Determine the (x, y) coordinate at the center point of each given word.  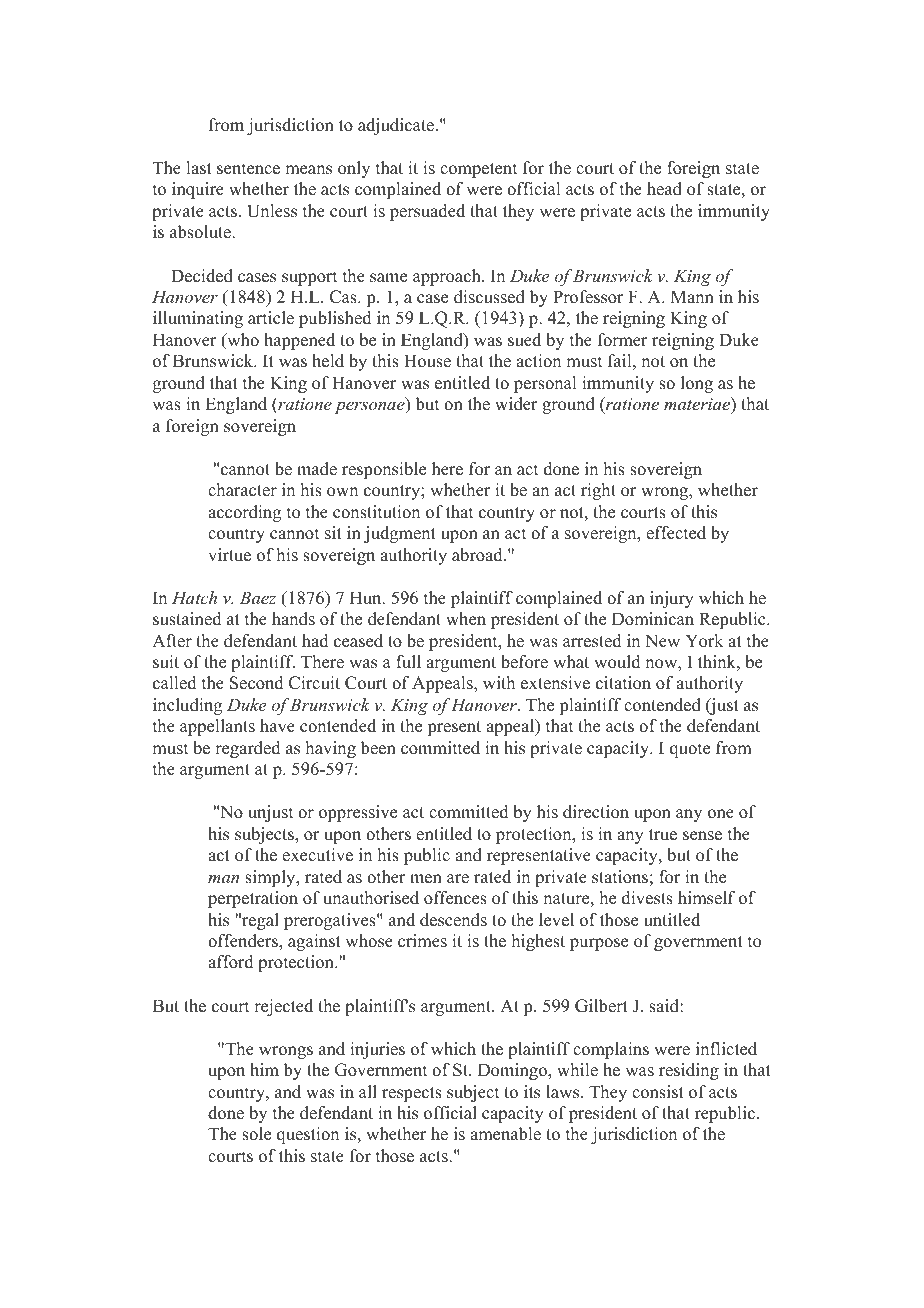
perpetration (253, 899)
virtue (229, 555)
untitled (672, 920)
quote (690, 750)
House (427, 361)
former (623, 340)
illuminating (198, 319)
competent (478, 170)
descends (453, 920)
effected (676, 533)
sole (256, 1134)
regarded (248, 749)
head (664, 189)
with (499, 682)
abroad (478, 555)
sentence (248, 169)
